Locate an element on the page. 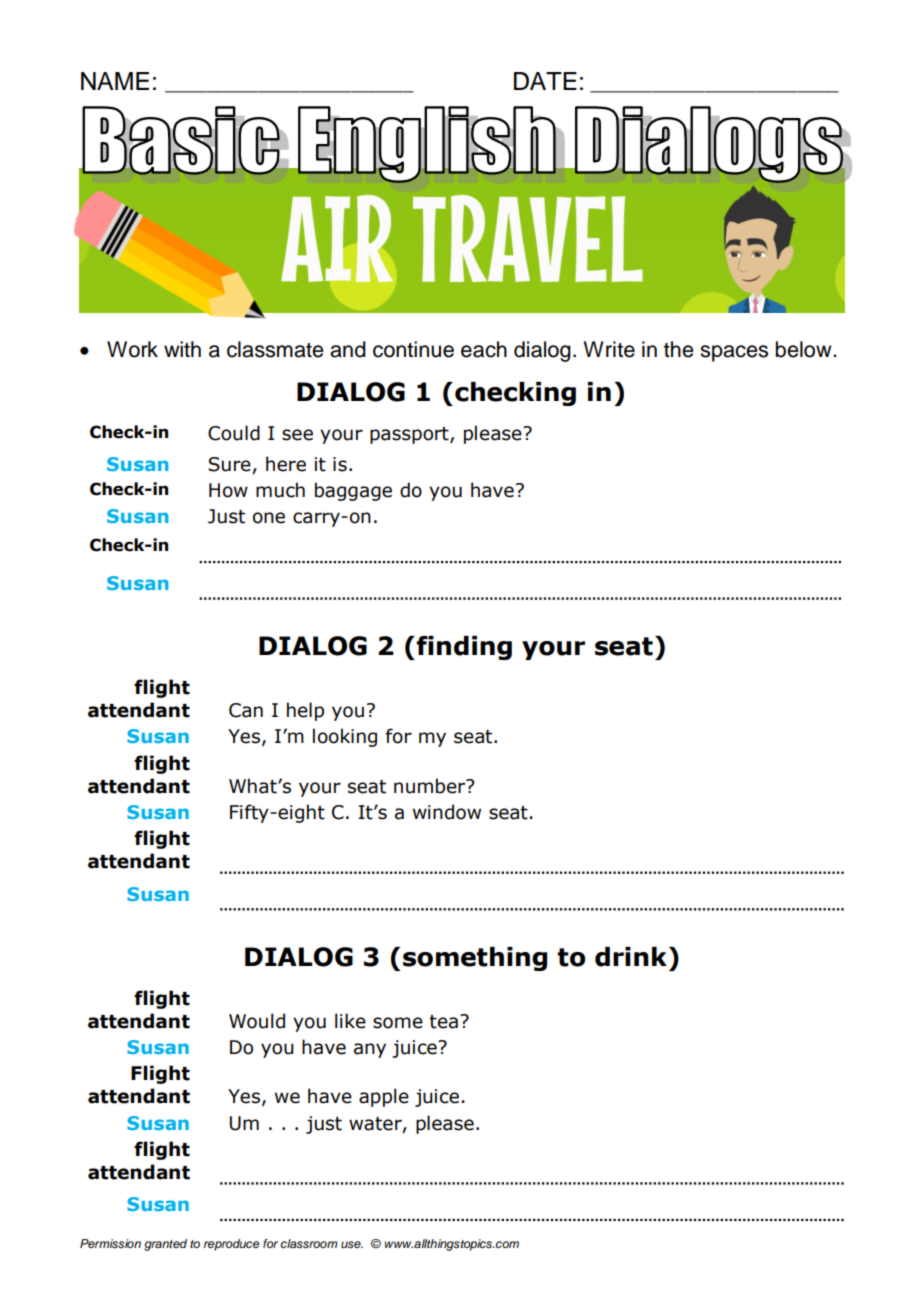 This document has width=924, height=1308. DATE is located at coordinates (545, 81).
